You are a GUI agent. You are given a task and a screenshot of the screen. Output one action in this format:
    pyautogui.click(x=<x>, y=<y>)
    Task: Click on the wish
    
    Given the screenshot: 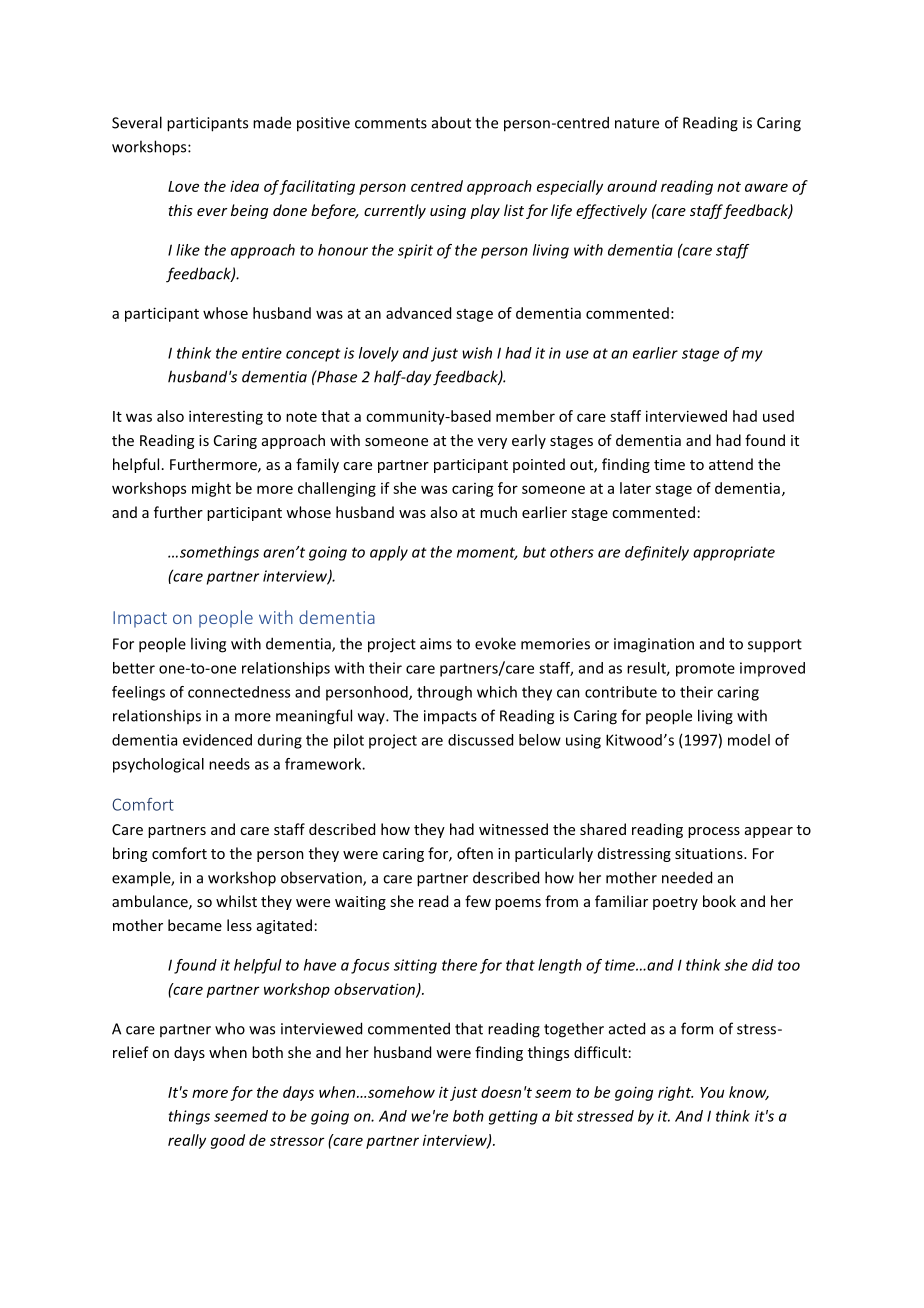 What is the action you would take?
    pyautogui.click(x=477, y=353)
